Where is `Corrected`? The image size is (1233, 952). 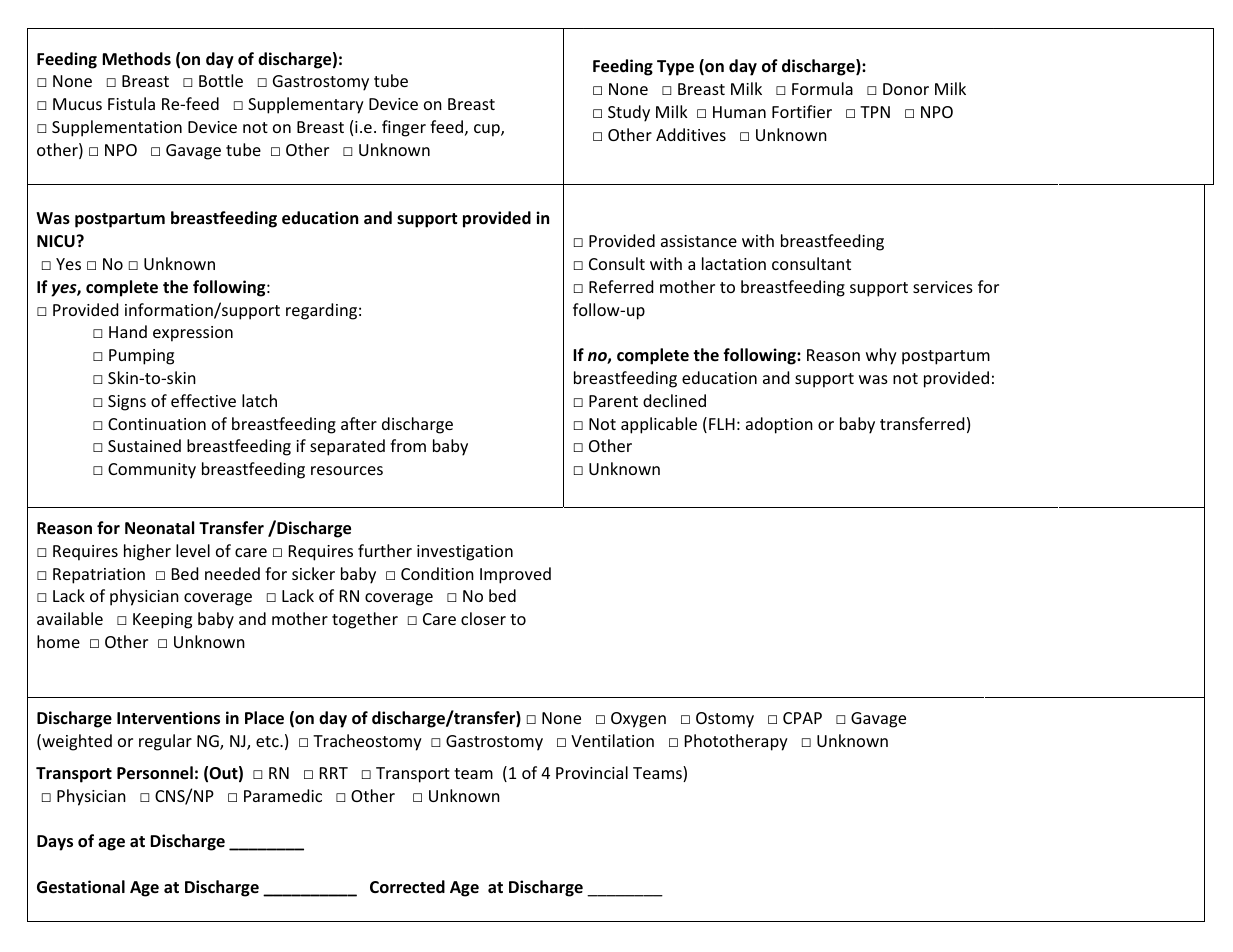 Corrected is located at coordinates (407, 887).
